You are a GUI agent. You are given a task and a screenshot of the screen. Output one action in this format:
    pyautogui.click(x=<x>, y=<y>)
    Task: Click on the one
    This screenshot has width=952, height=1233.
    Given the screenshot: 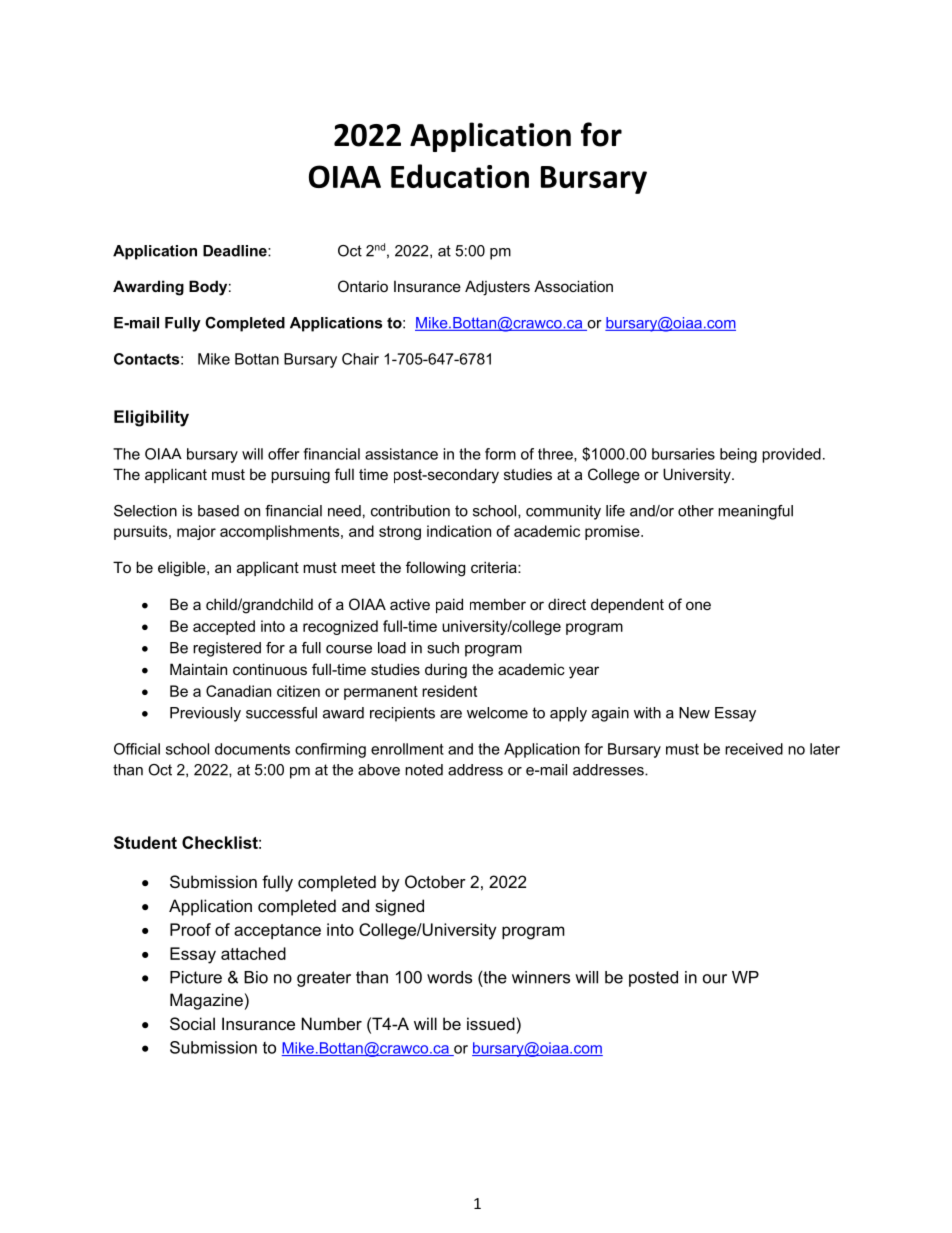 What is the action you would take?
    pyautogui.click(x=698, y=605)
